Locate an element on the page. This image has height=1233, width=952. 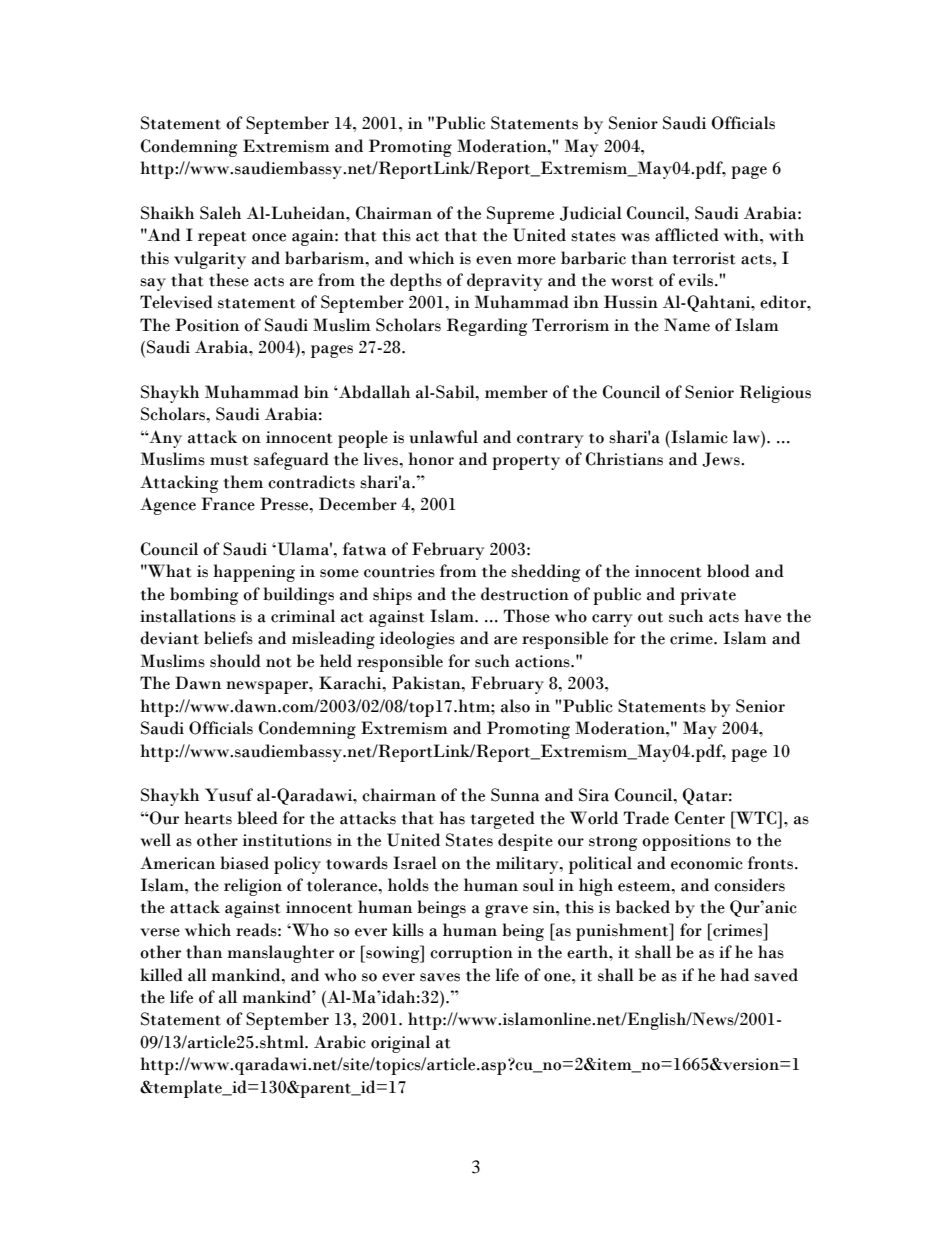
repeat is located at coordinates (222, 238).
